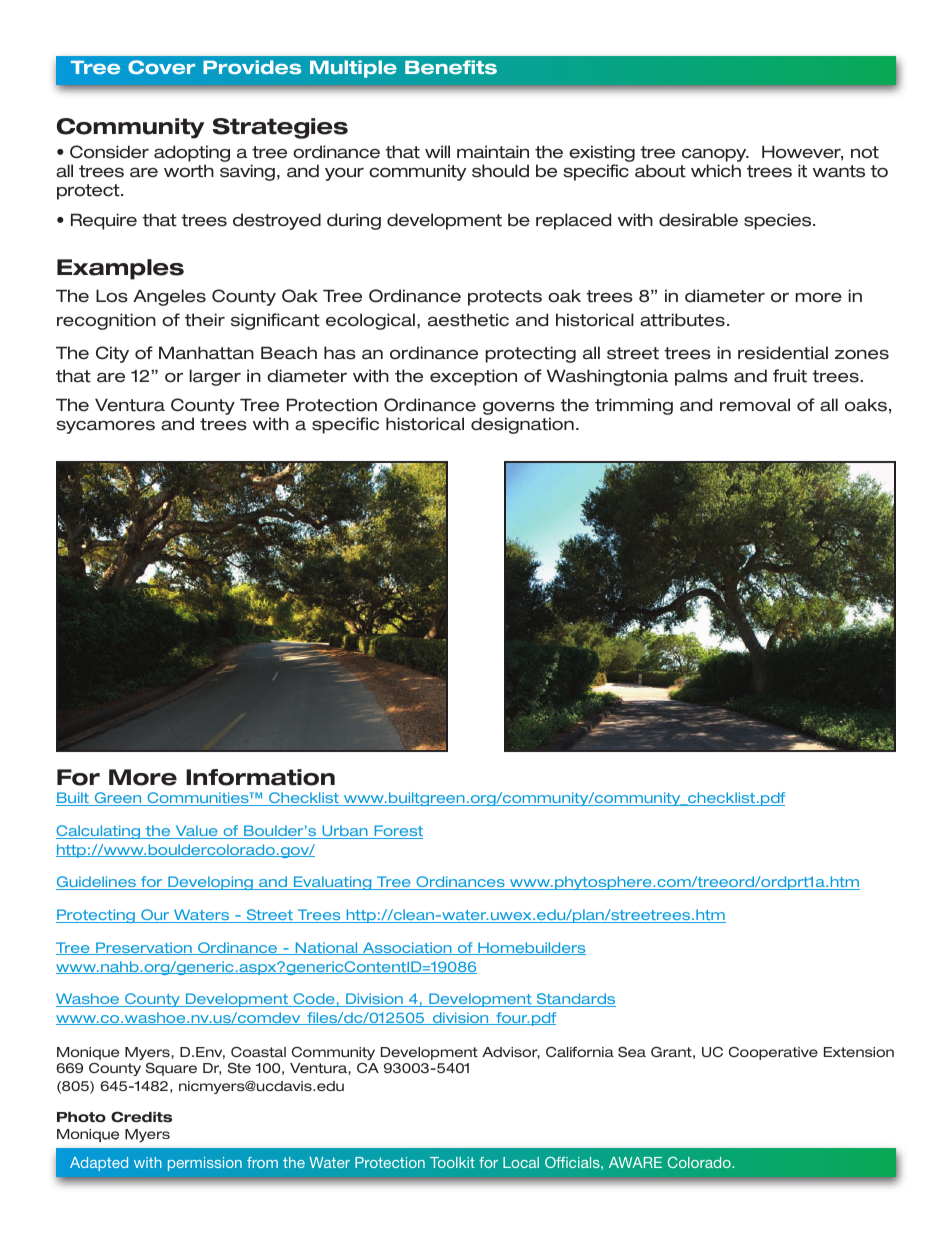 This screenshot has height=1233, width=952. Describe the element at coordinates (473, 377) in the screenshot. I see `exception` at that location.
